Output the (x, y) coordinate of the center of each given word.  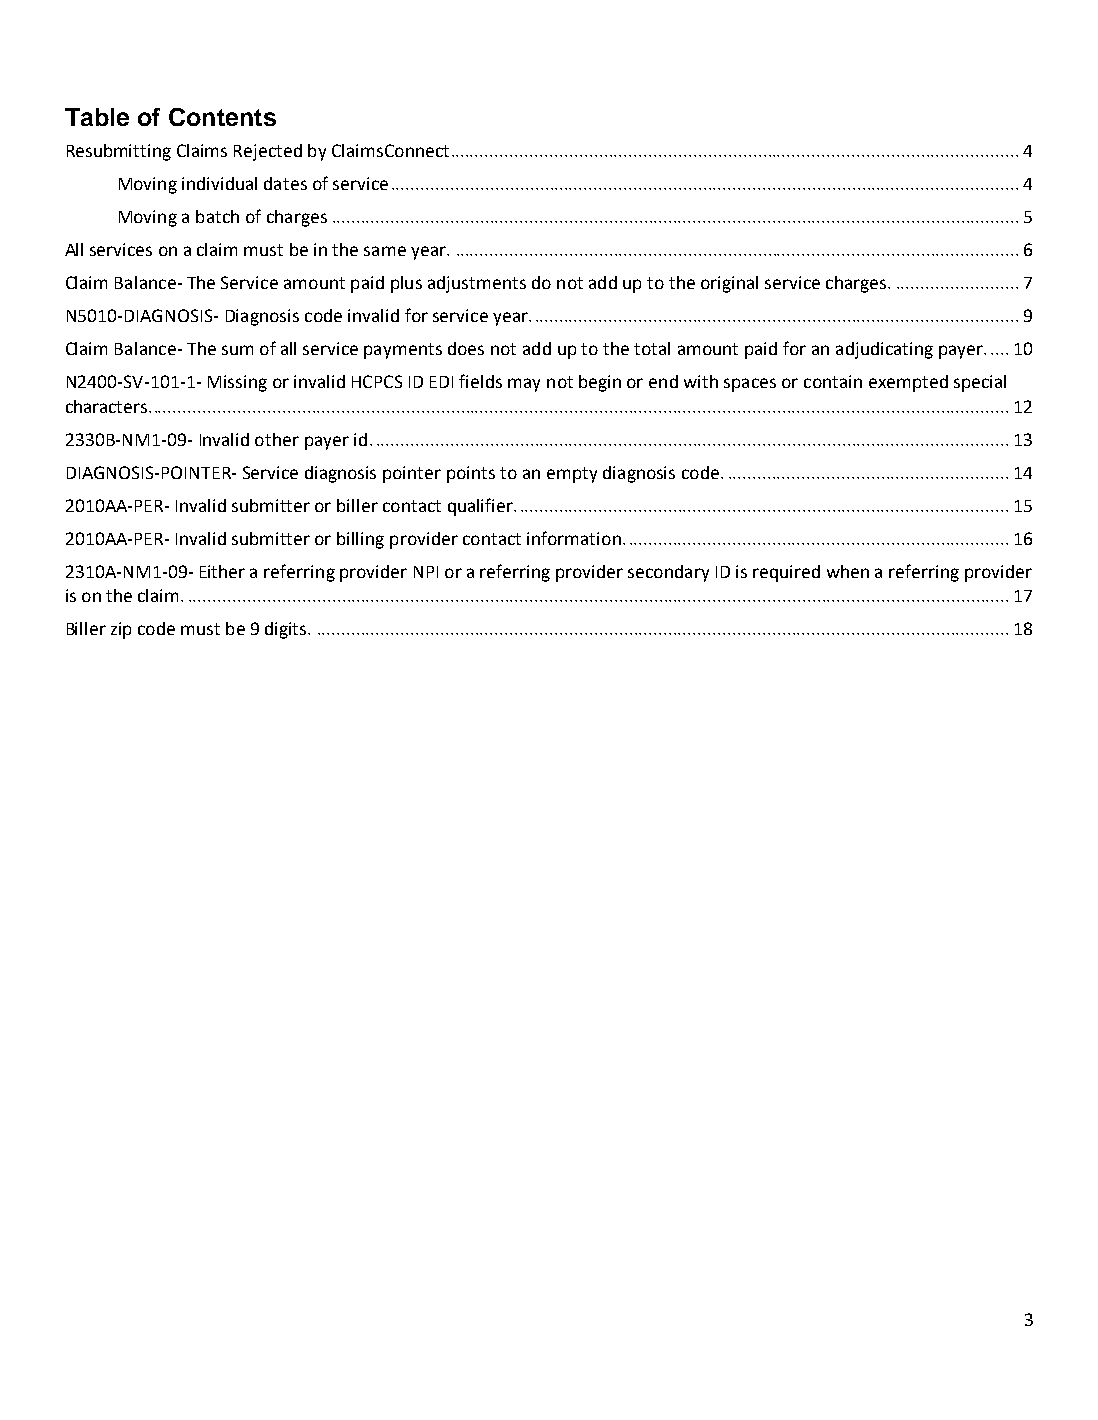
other (277, 439)
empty (572, 475)
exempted (908, 383)
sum (237, 350)
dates (285, 183)
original (729, 284)
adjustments (477, 284)
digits (287, 630)
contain (833, 381)
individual (219, 183)
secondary (668, 573)
